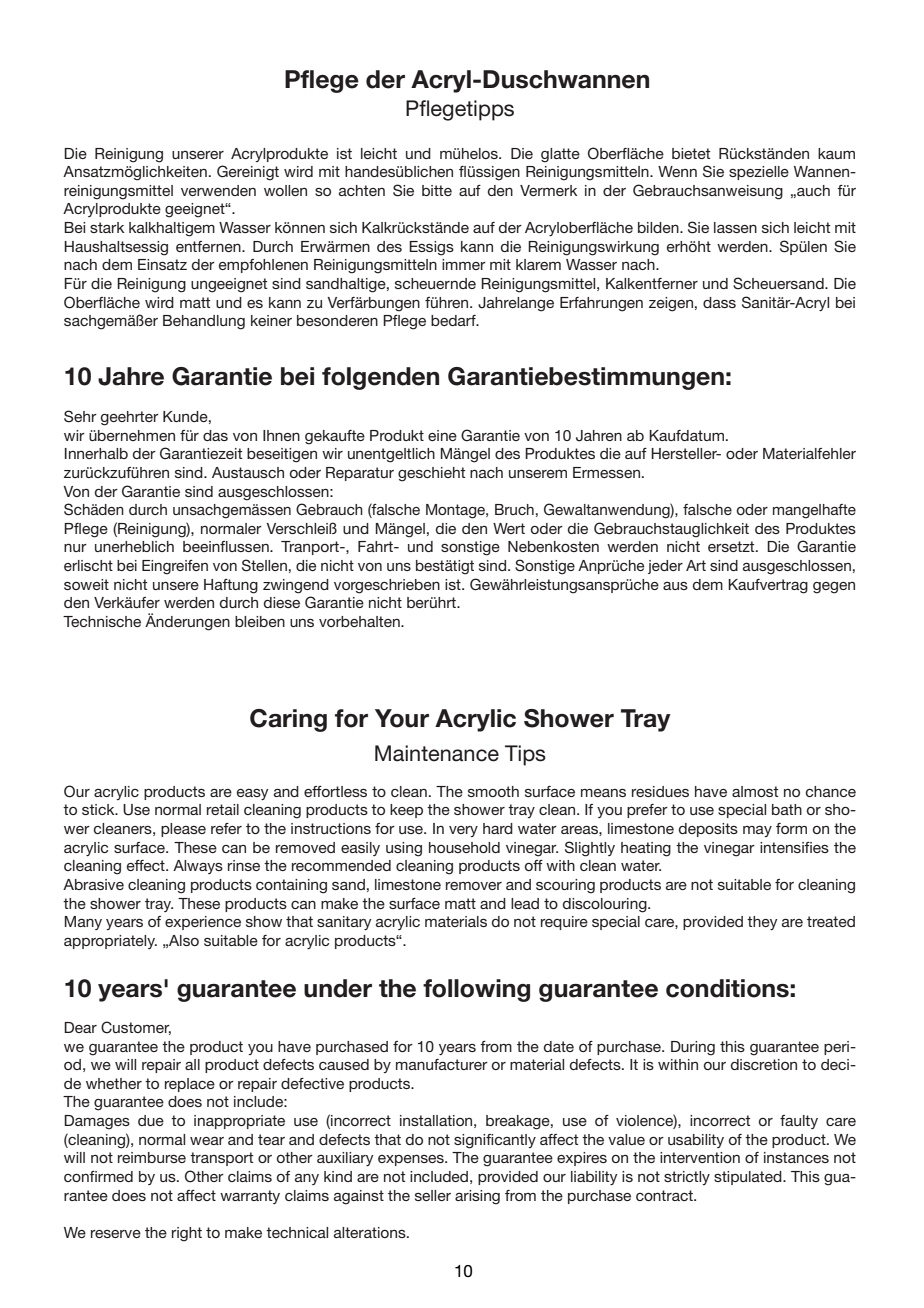  What do you see at coordinates (282, 602) in the screenshot?
I see `diese` at bounding box center [282, 602].
